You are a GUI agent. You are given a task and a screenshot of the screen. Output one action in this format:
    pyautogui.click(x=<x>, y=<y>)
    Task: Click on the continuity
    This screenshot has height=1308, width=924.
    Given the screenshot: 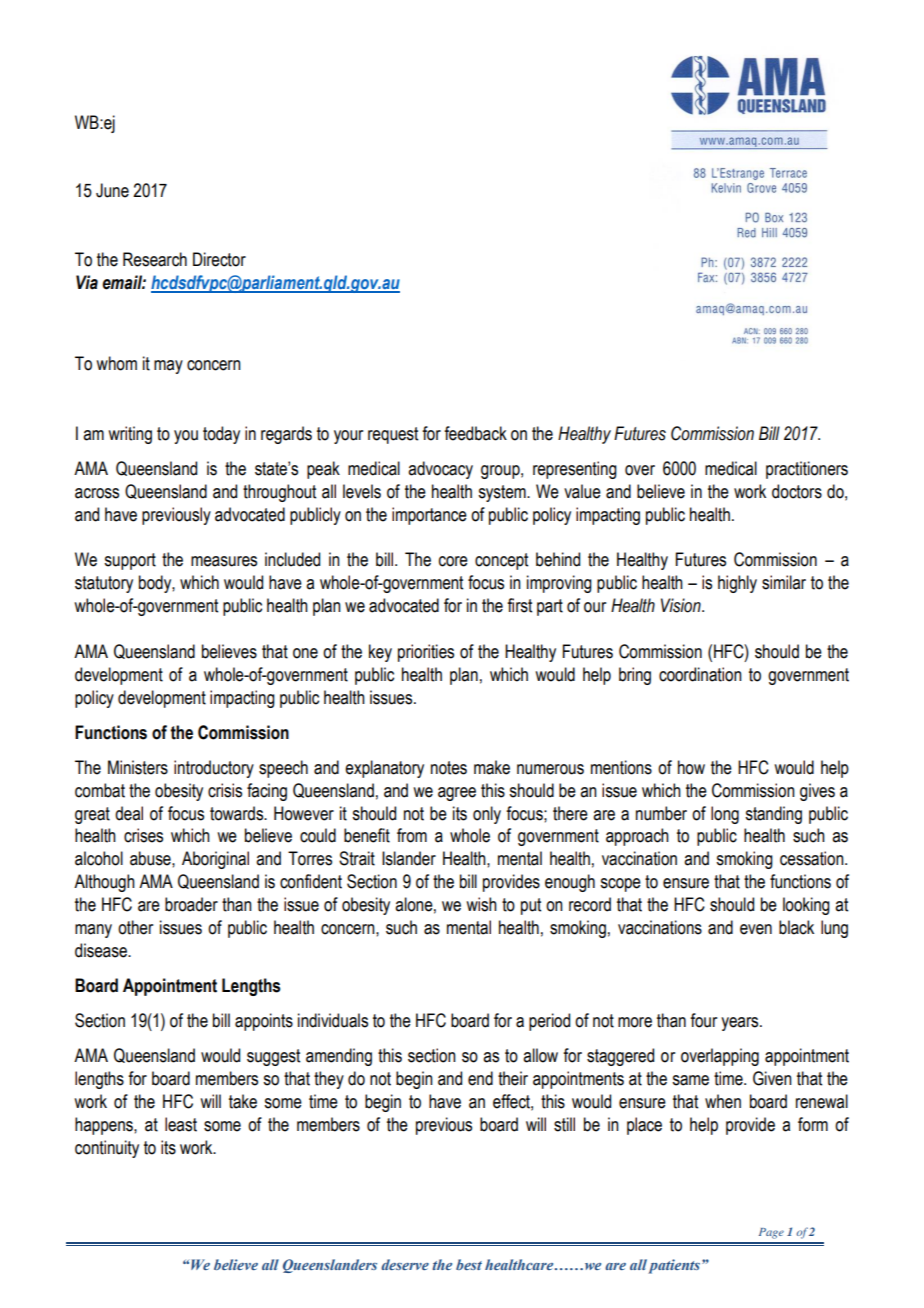 What is the action you would take?
    pyautogui.click(x=107, y=1149)
